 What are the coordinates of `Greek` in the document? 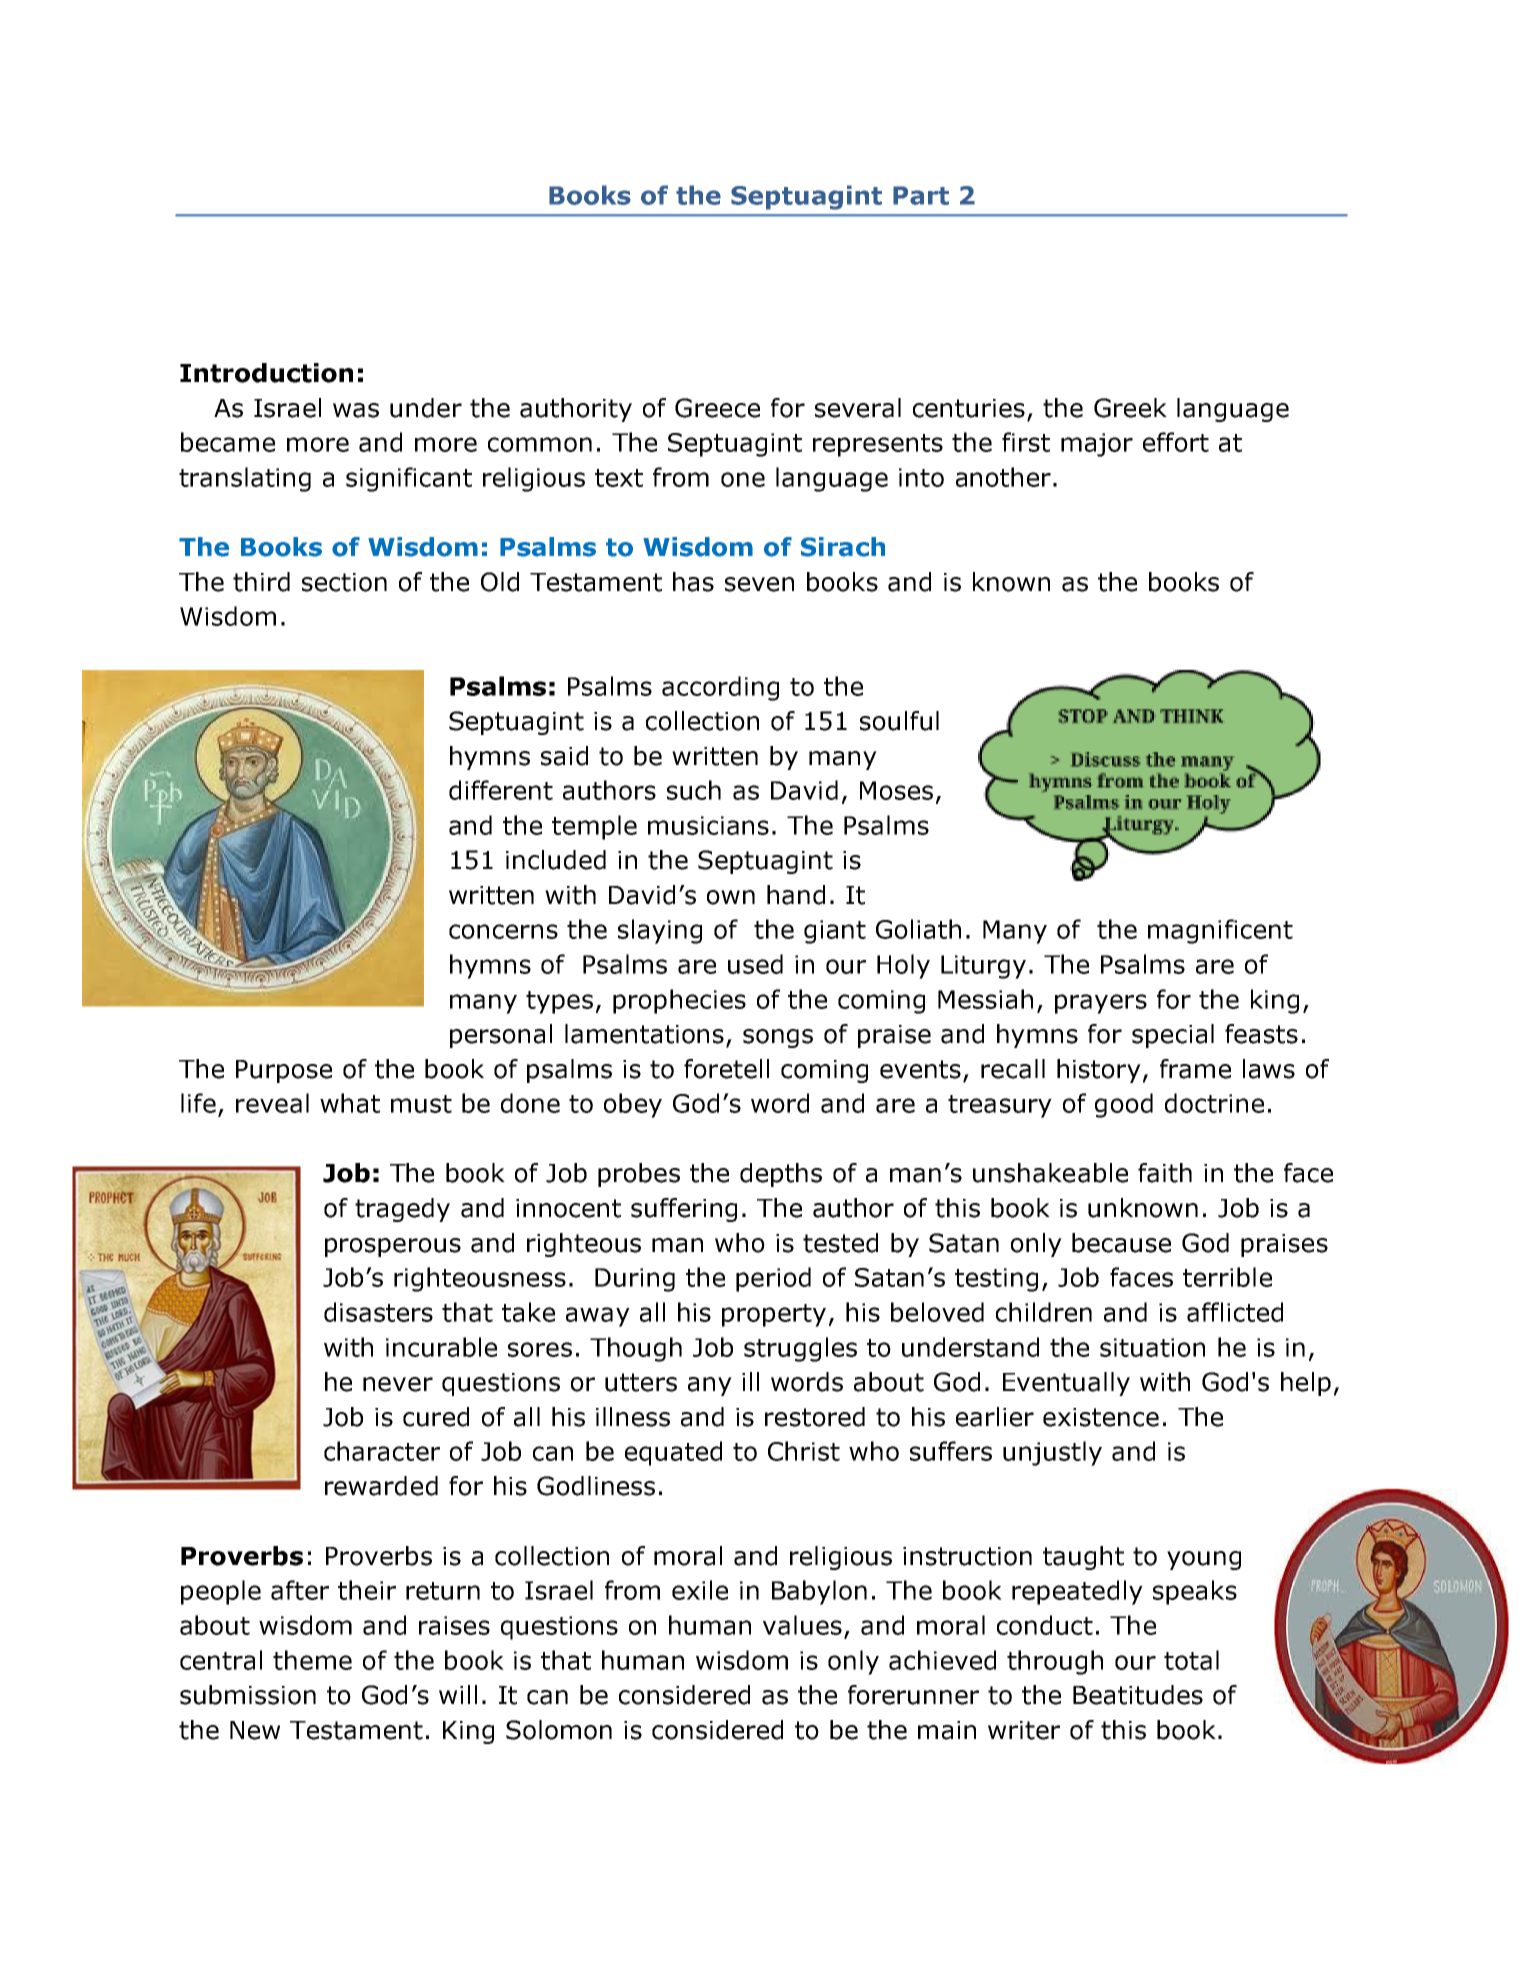 It's located at (1130, 408).
